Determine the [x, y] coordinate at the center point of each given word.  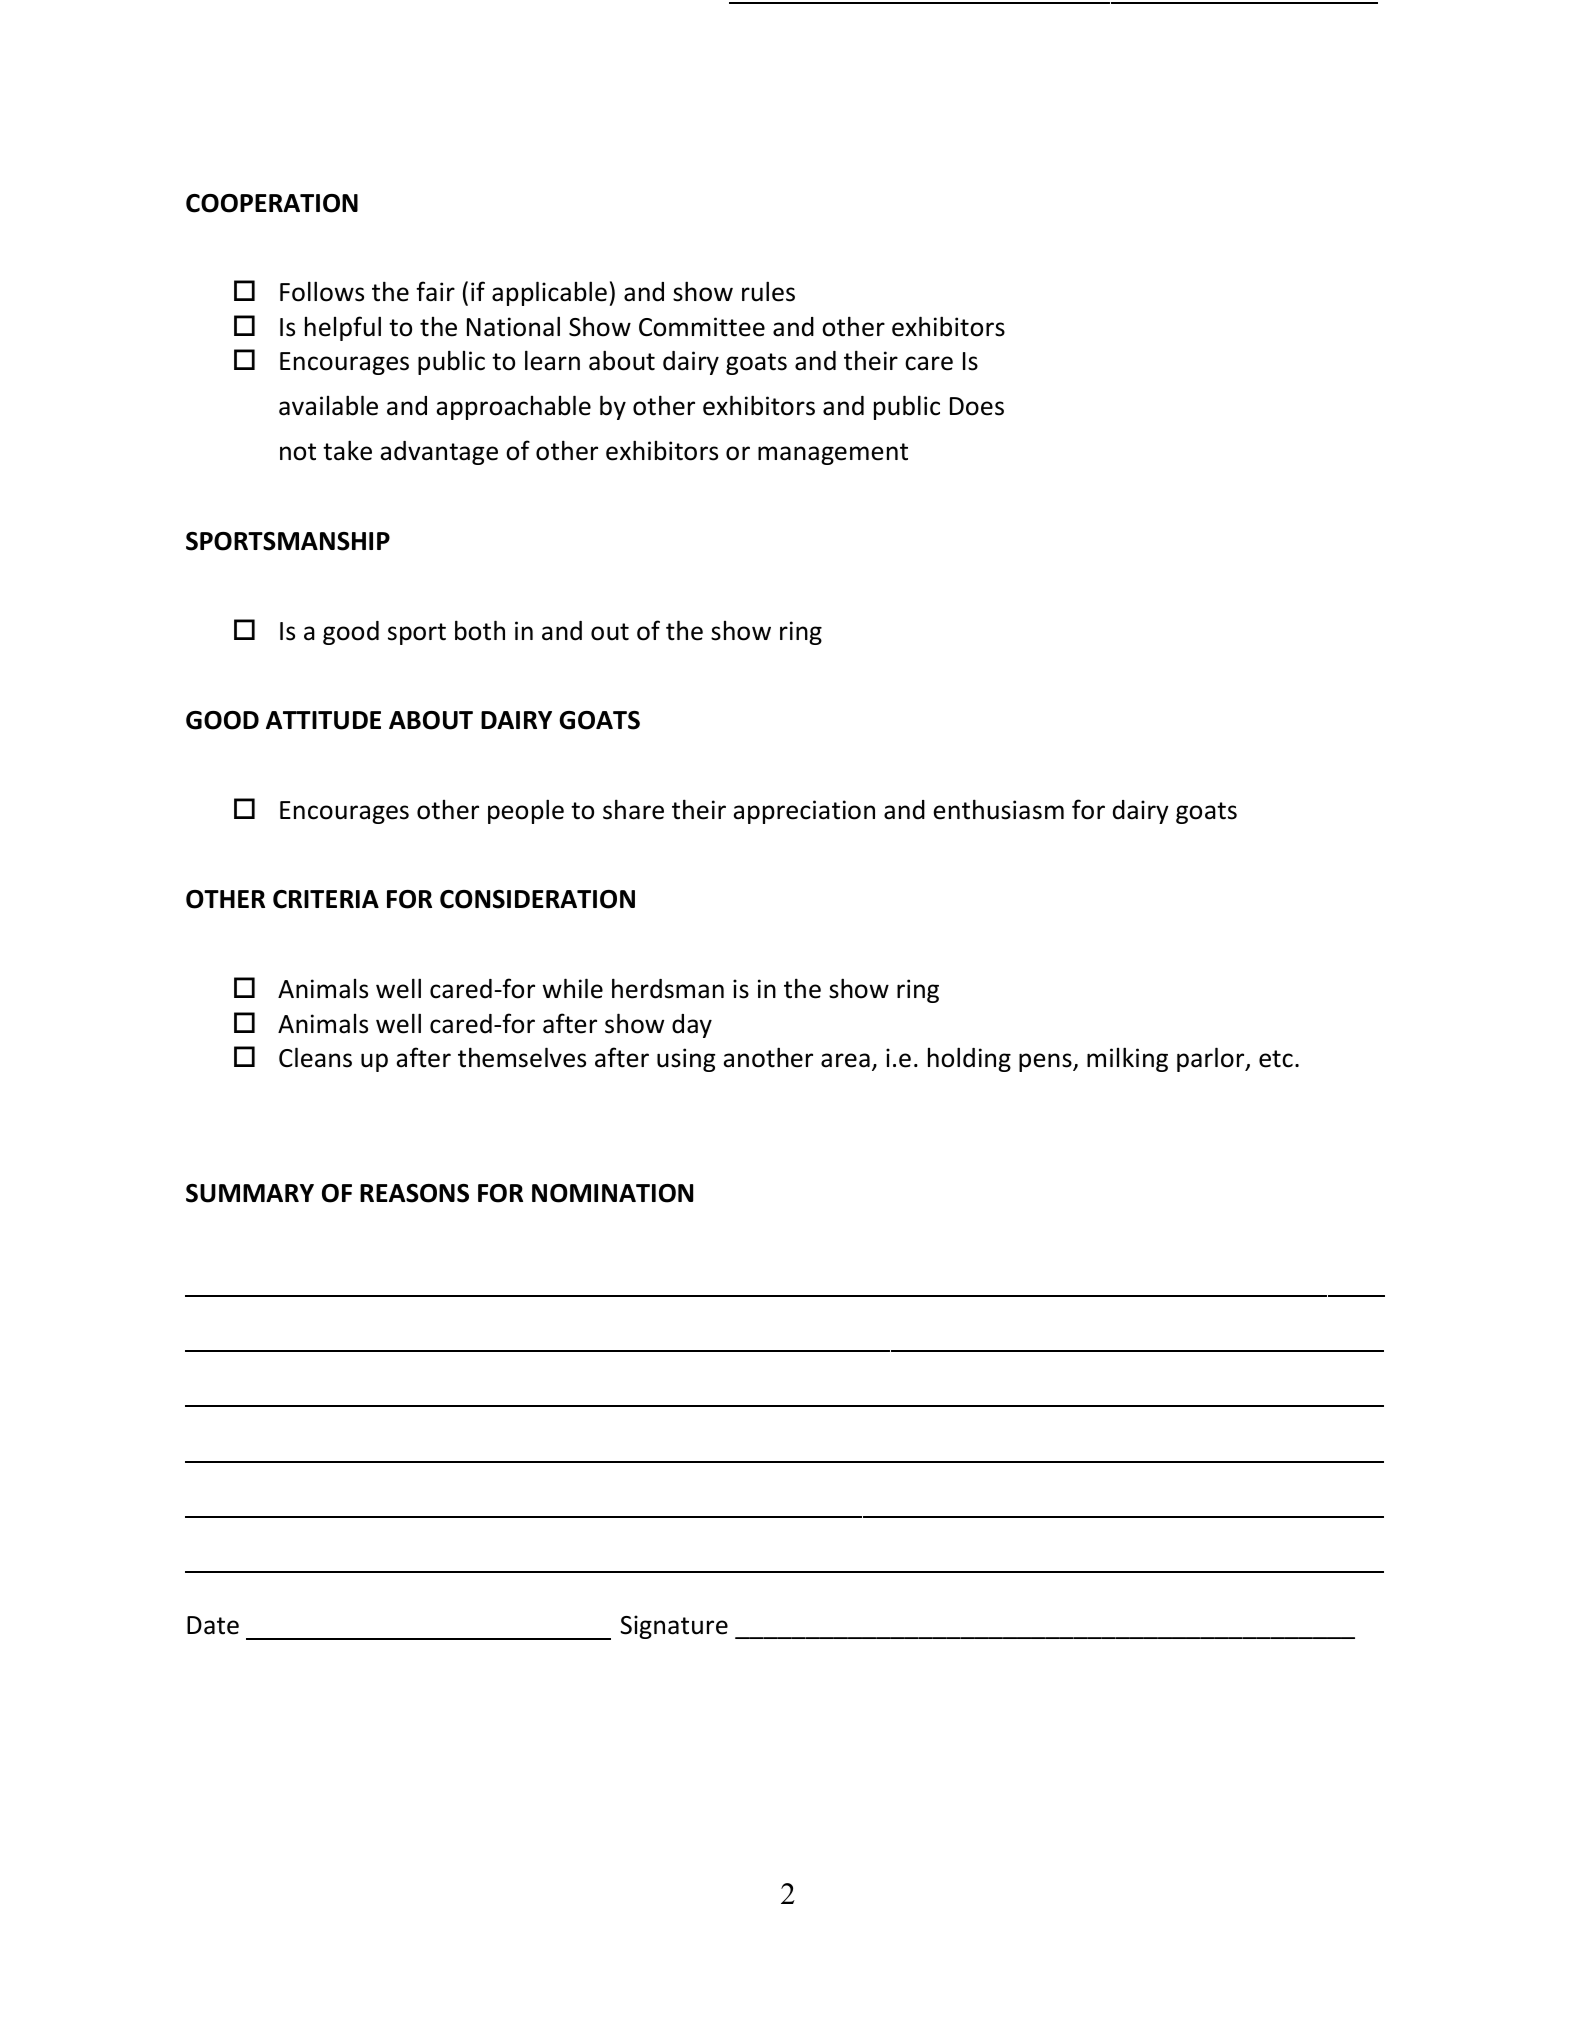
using [686, 1060]
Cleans [315, 1057]
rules [768, 291]
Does [977, 406]
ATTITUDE [323, 720]
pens [1046, 1062]
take [347, 450]
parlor [1212, 1059]
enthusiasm [998, 809]
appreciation [804, 812]
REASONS [414, 1193]
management [833, 454]
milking [1127, 1059]
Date [213, 1625]
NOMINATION [612, 1193]
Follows [322, 291]
